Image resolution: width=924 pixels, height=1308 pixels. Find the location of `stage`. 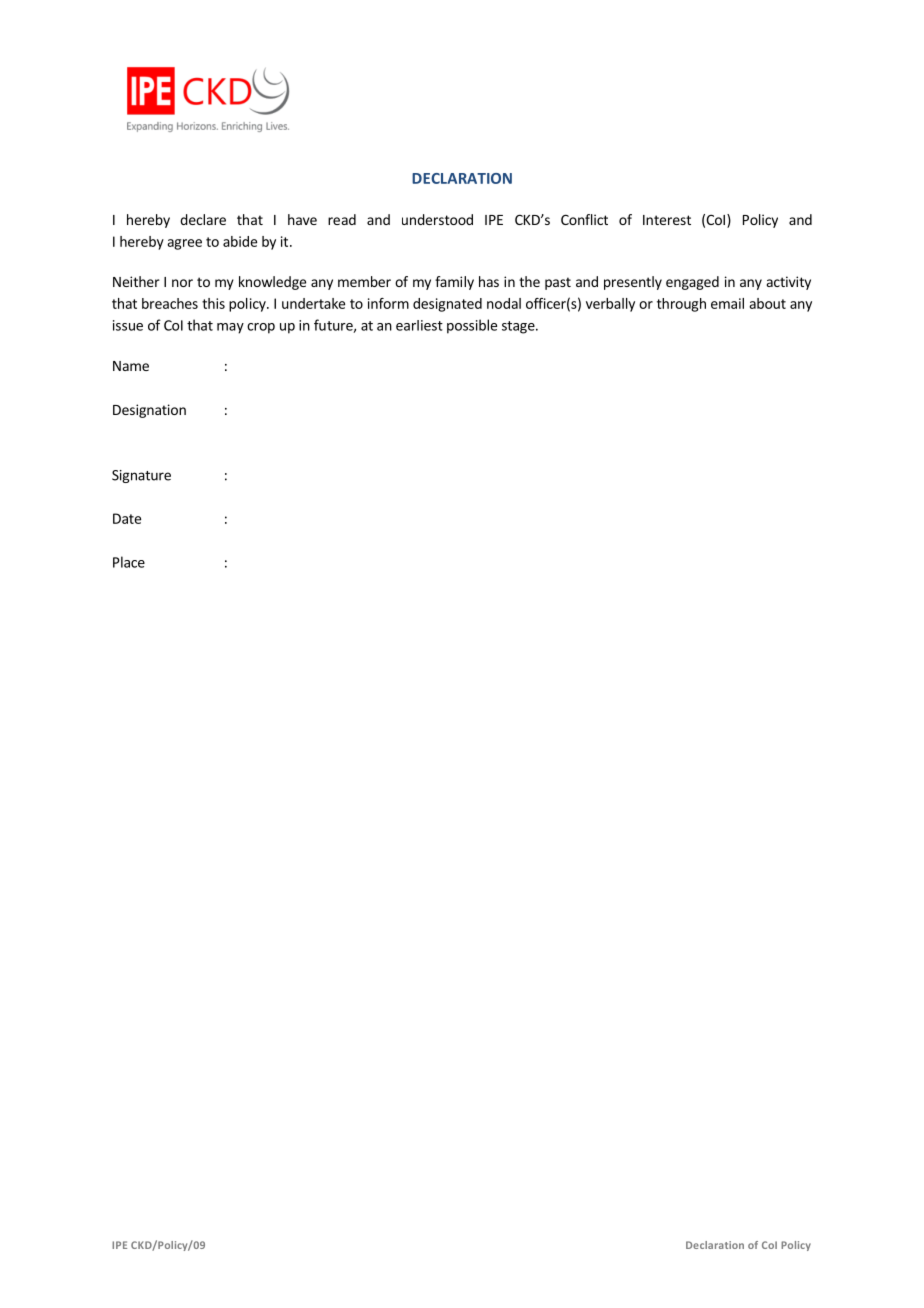

stage is located at coordinates (519, 327).
